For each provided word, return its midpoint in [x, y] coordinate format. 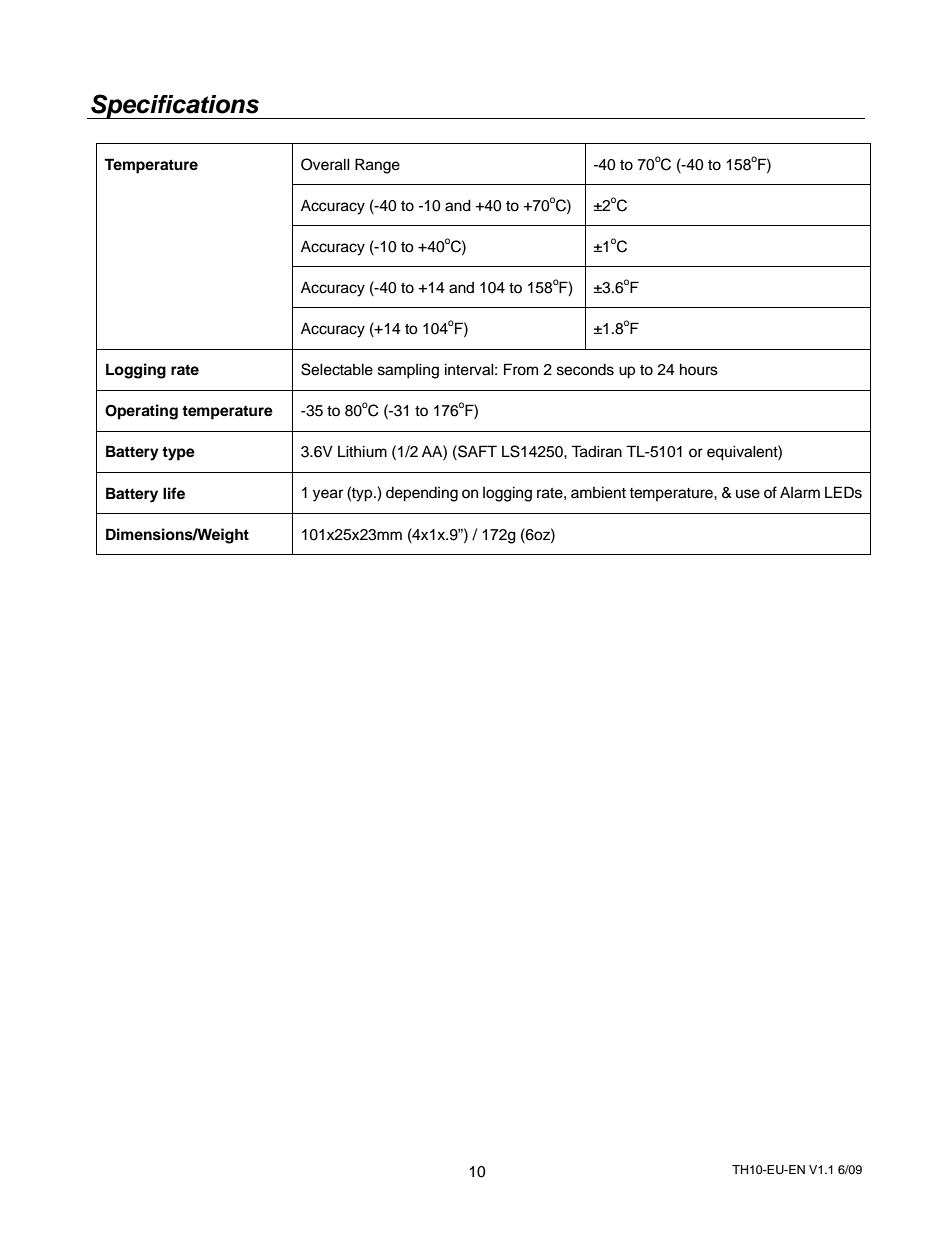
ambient [598, 492]
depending [422, 494]
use [748, 494]
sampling [408, 371]
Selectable [337, 369]
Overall [325, 164]
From [521, 369]
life [174, 493]
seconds [585, 370]
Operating [141, 412]
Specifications [175, 106]
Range [377, 166]
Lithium [362, 451]
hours [699, 369]
